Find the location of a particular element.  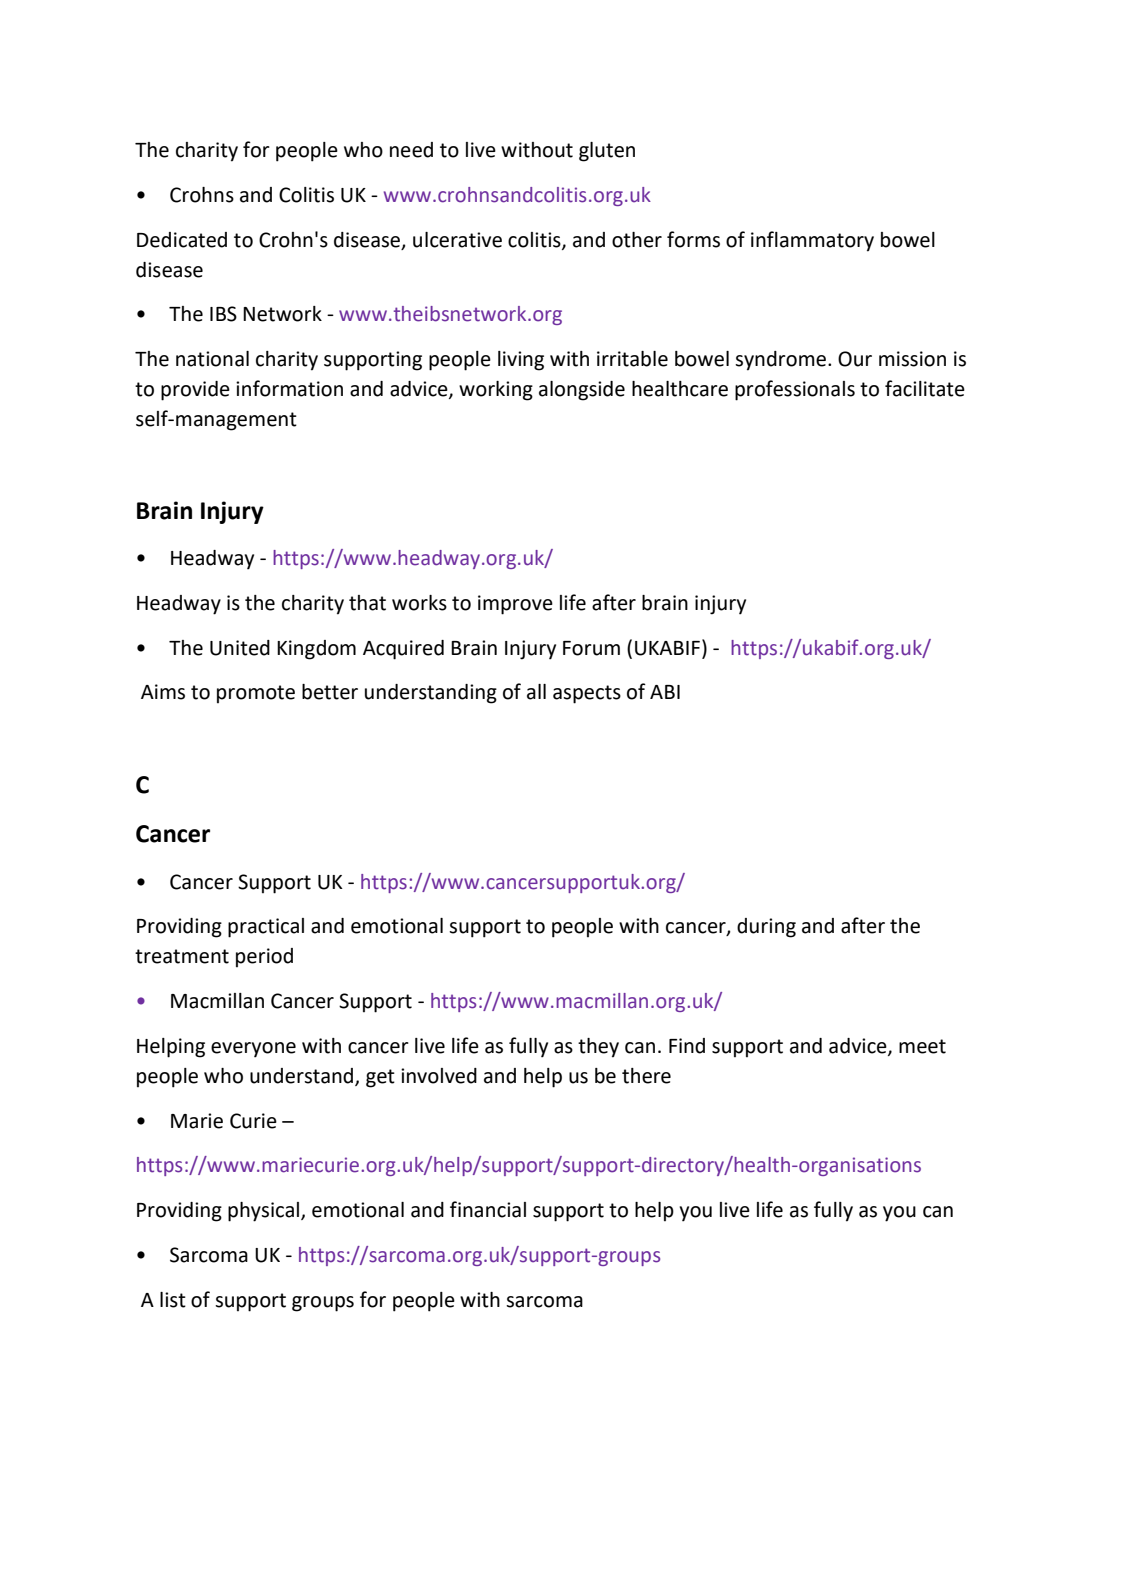

gluten is located at coordinates (607, 152).
